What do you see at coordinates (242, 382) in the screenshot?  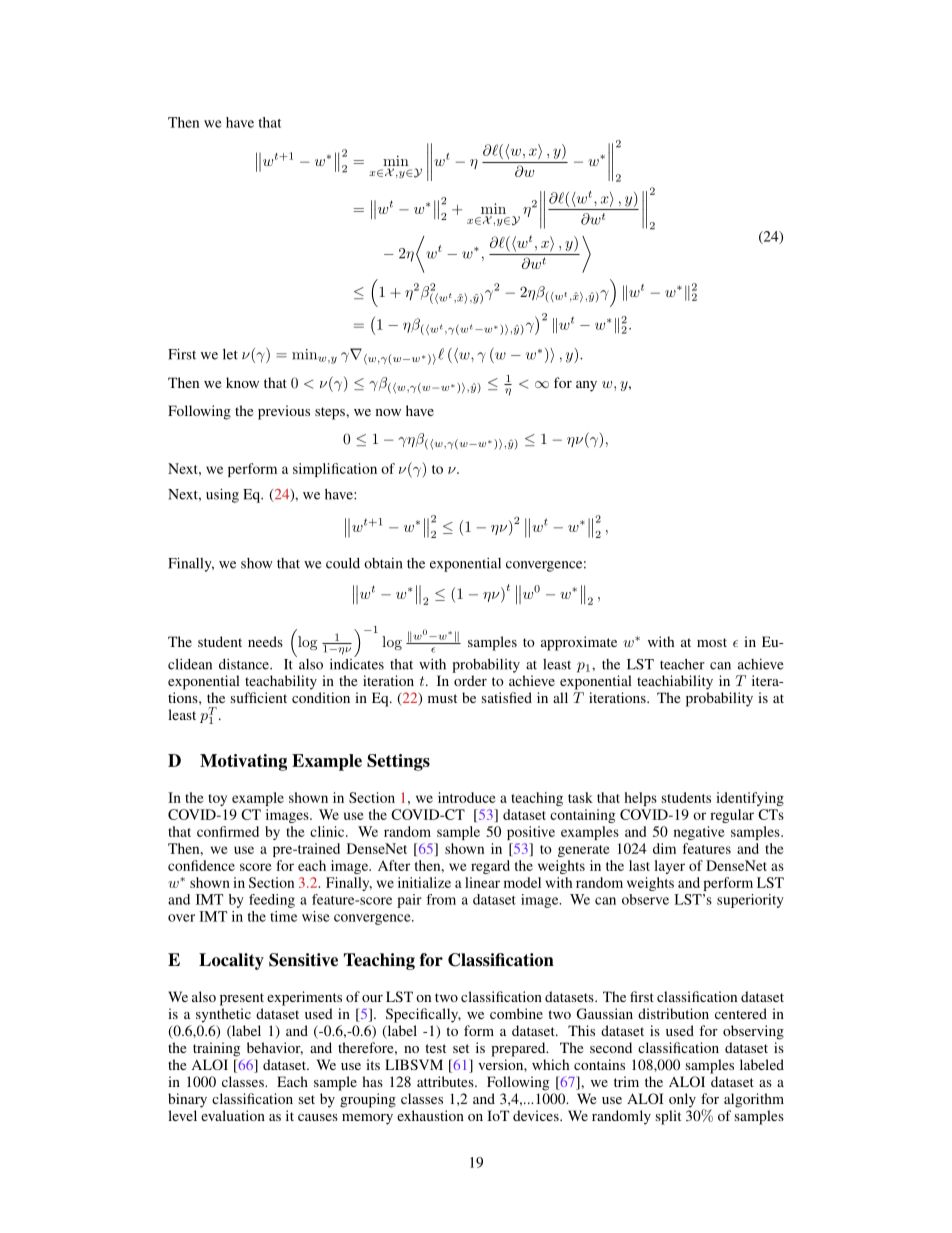 I see `know` at bounding box center [242, 382].
